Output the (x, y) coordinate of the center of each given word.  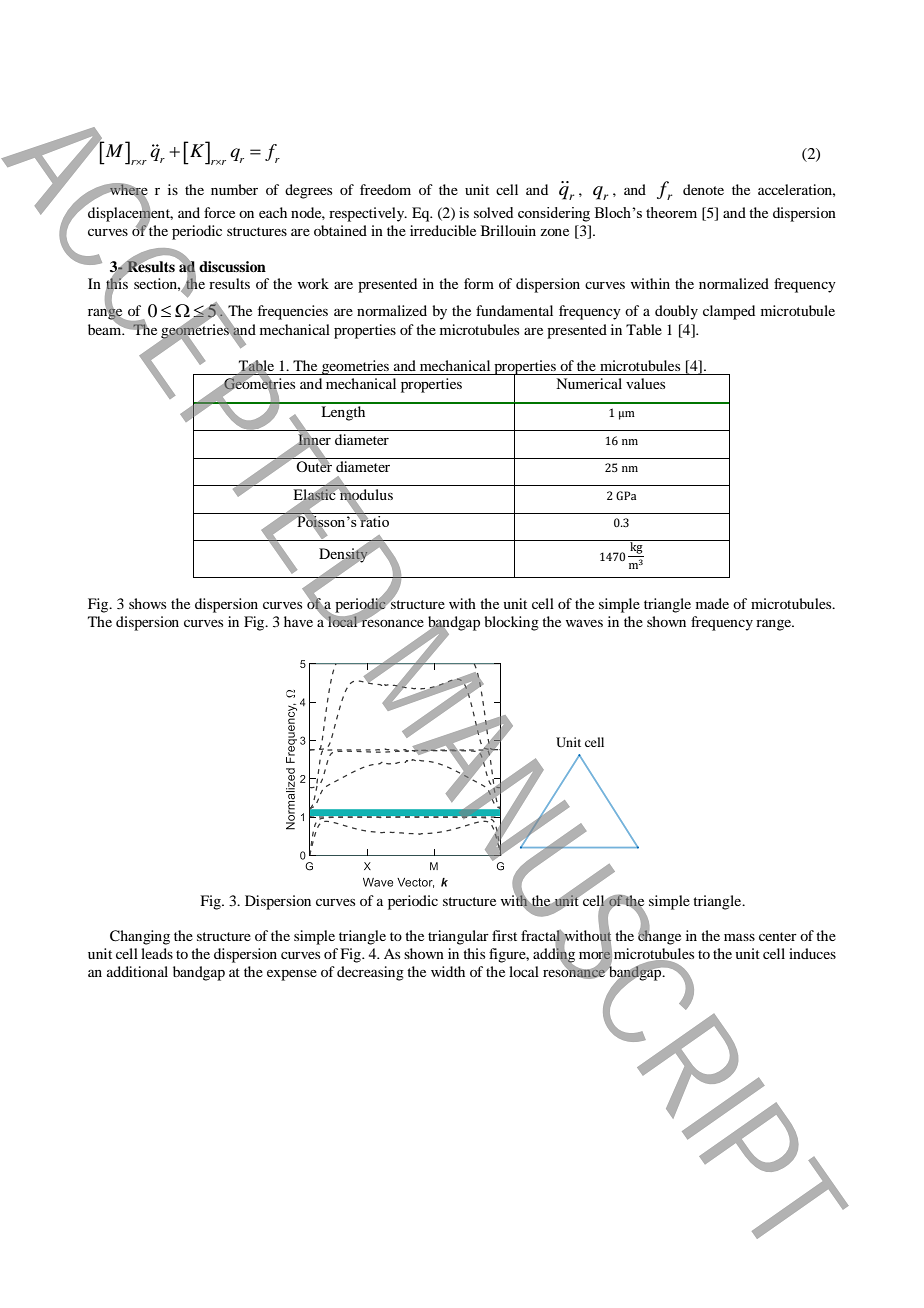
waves (584, 623)
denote (703, 189)
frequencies (293, 312)
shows (147, 603)
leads (157, 953)
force (219, 212)
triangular (458, 937)
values (645, 383)
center (778, 936)
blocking (511, 623)
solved (493, 212)
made (712, 603)
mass (739, 937)
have (298, 621)
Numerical (589, 383)
